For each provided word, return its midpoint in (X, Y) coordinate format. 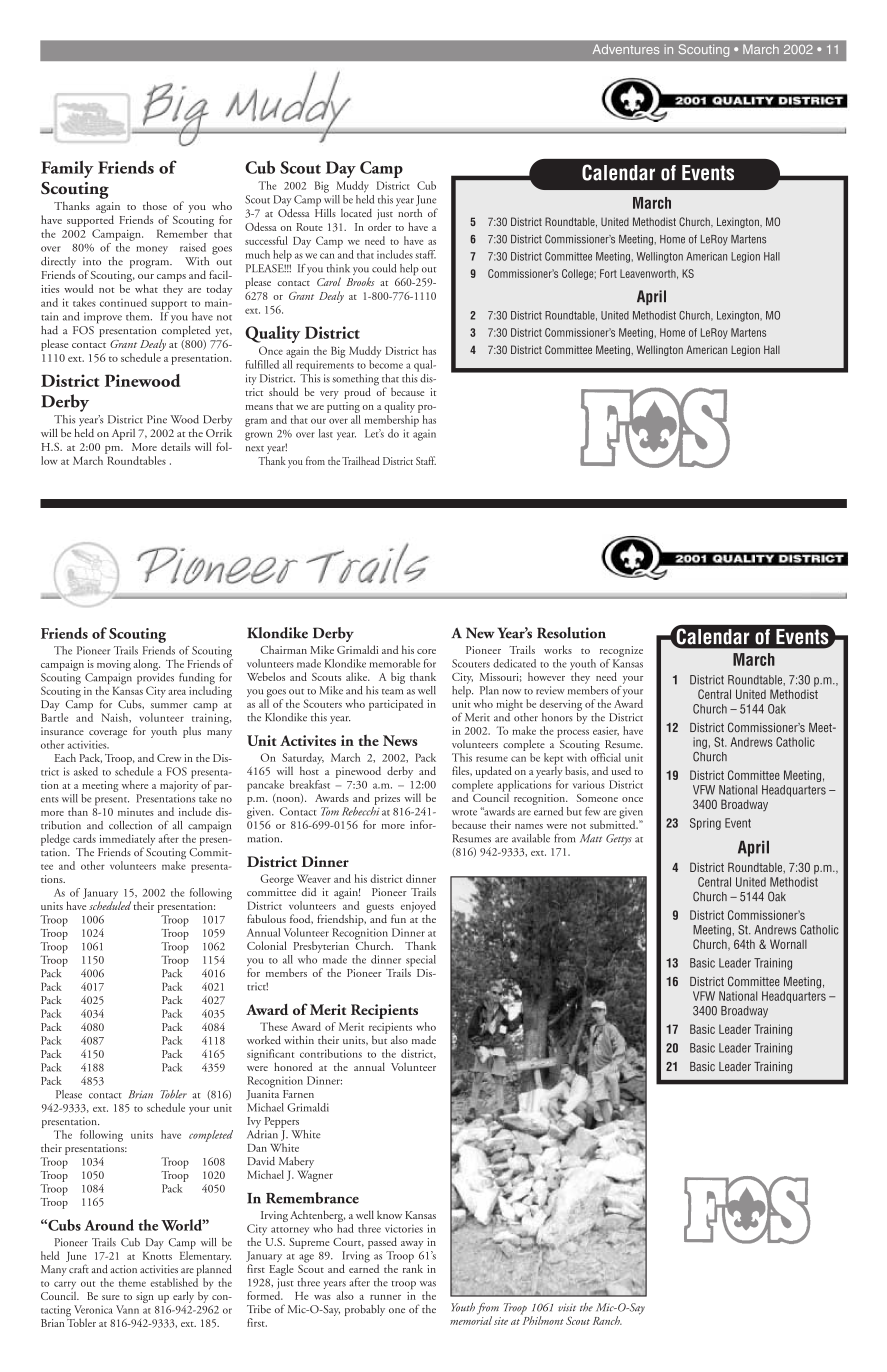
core (426, 651)
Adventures (626, 49)
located (356, 213)
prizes (387, 799)
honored (293, 1066)
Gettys (619, 840)
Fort (608, 273)
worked (264, 1039)
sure (111, 1297)
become (386, 363)
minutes (136, 812)
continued (123, 302)
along (146, 665)
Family (67, 169)
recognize (621, 651)
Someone (597, 798)
